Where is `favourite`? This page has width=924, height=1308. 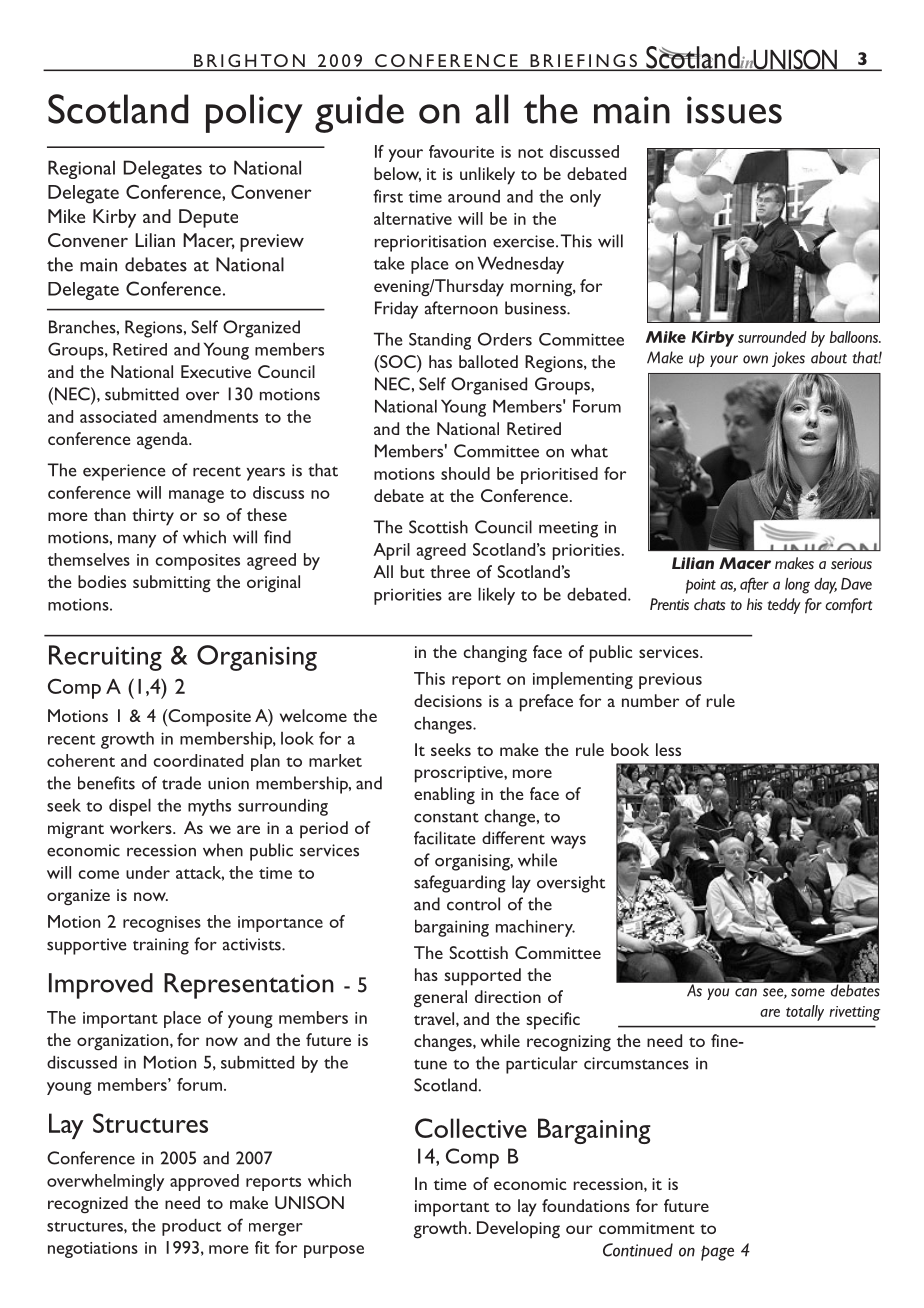 favourite is located at coordinates (461, 151).
